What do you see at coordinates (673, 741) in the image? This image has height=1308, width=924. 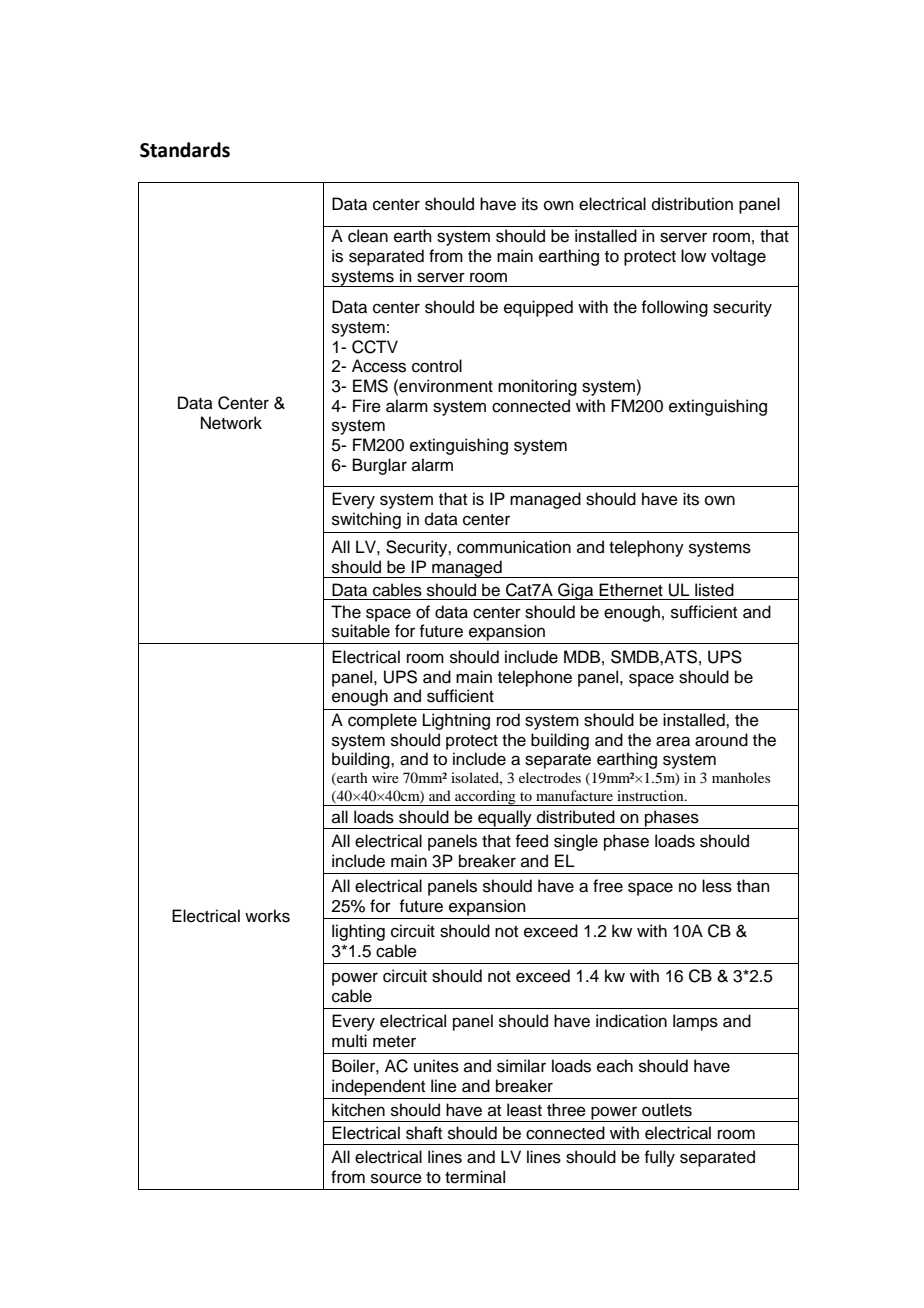 I see `area` at bounding box center [673, 741].
